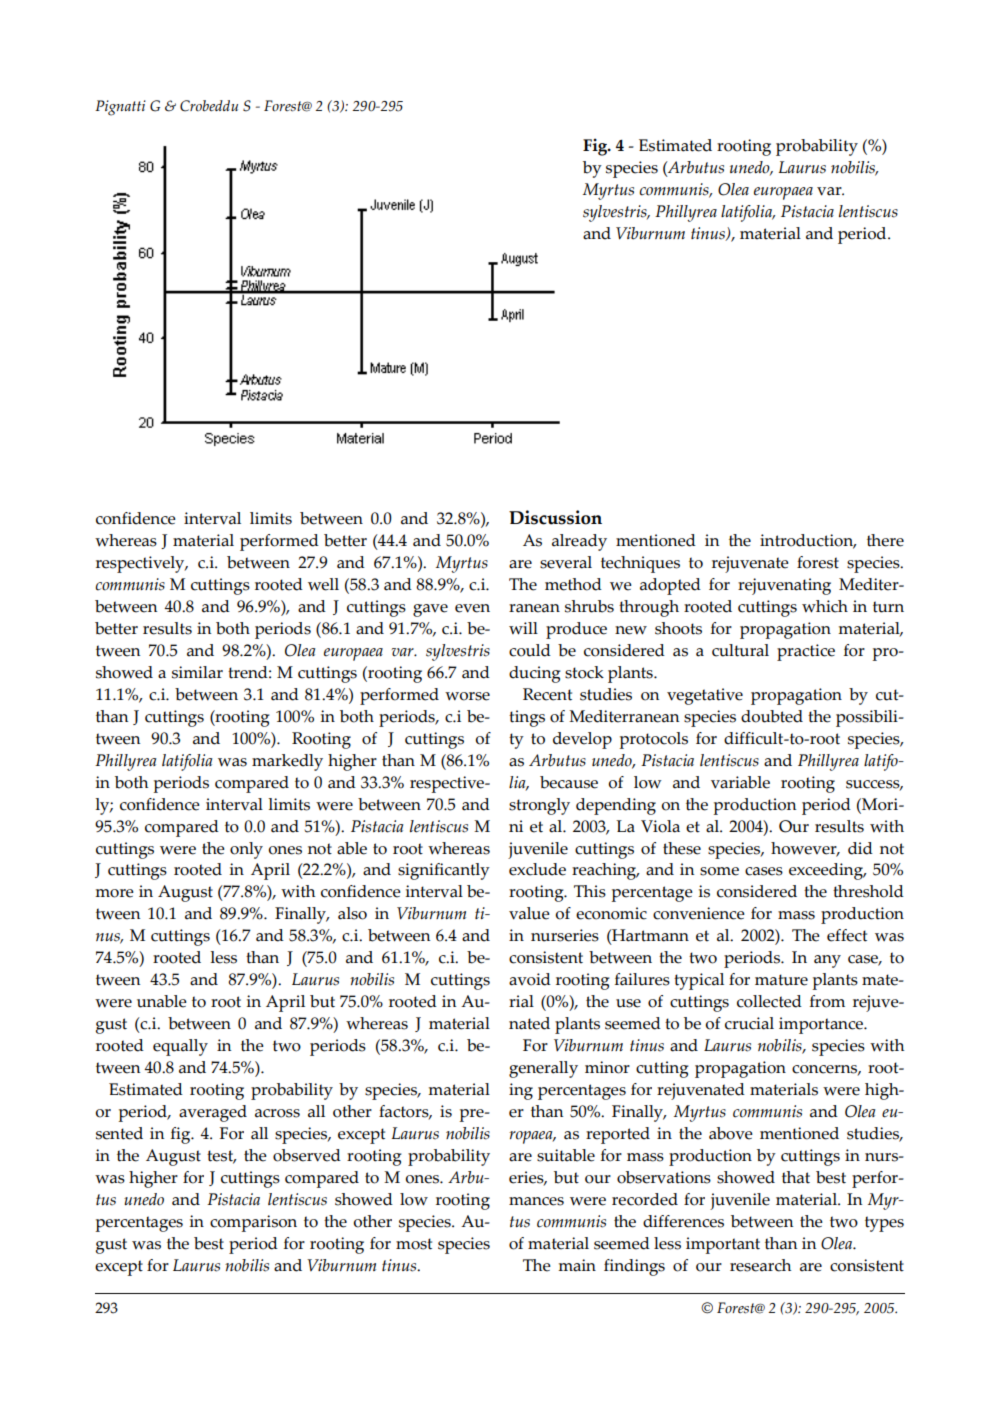  I want to click on Discussion, so click(555, 517).
